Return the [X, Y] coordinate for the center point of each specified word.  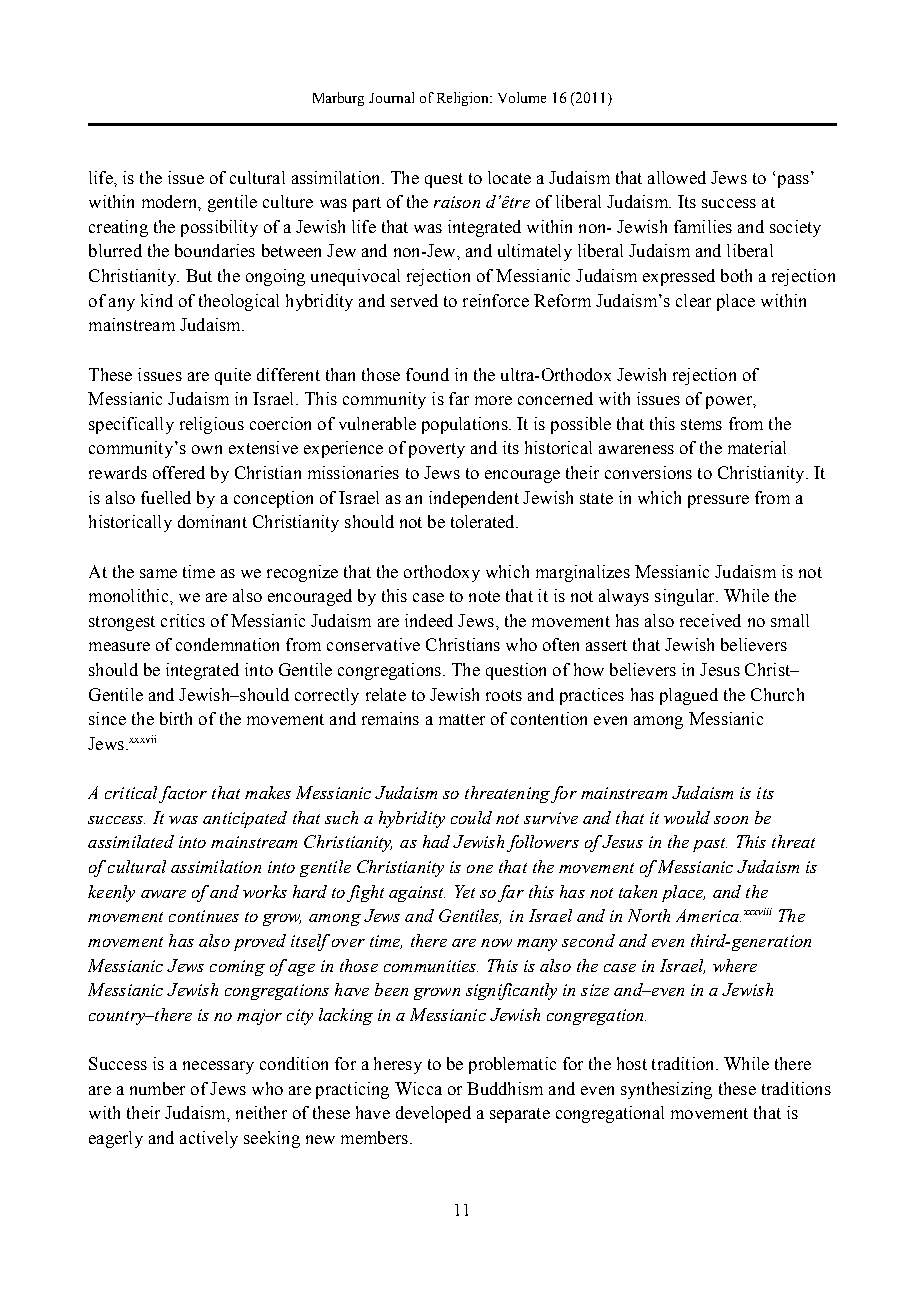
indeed [429, 620]
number [157, 1088]
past [710, 845]
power [730, 402]
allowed [677, 177]
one [480, 869]
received [710, 620]
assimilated [131, 841]
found [427, 374]
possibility [219, 228]
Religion [464, 99]
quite [233, 376]
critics [183, 620]
